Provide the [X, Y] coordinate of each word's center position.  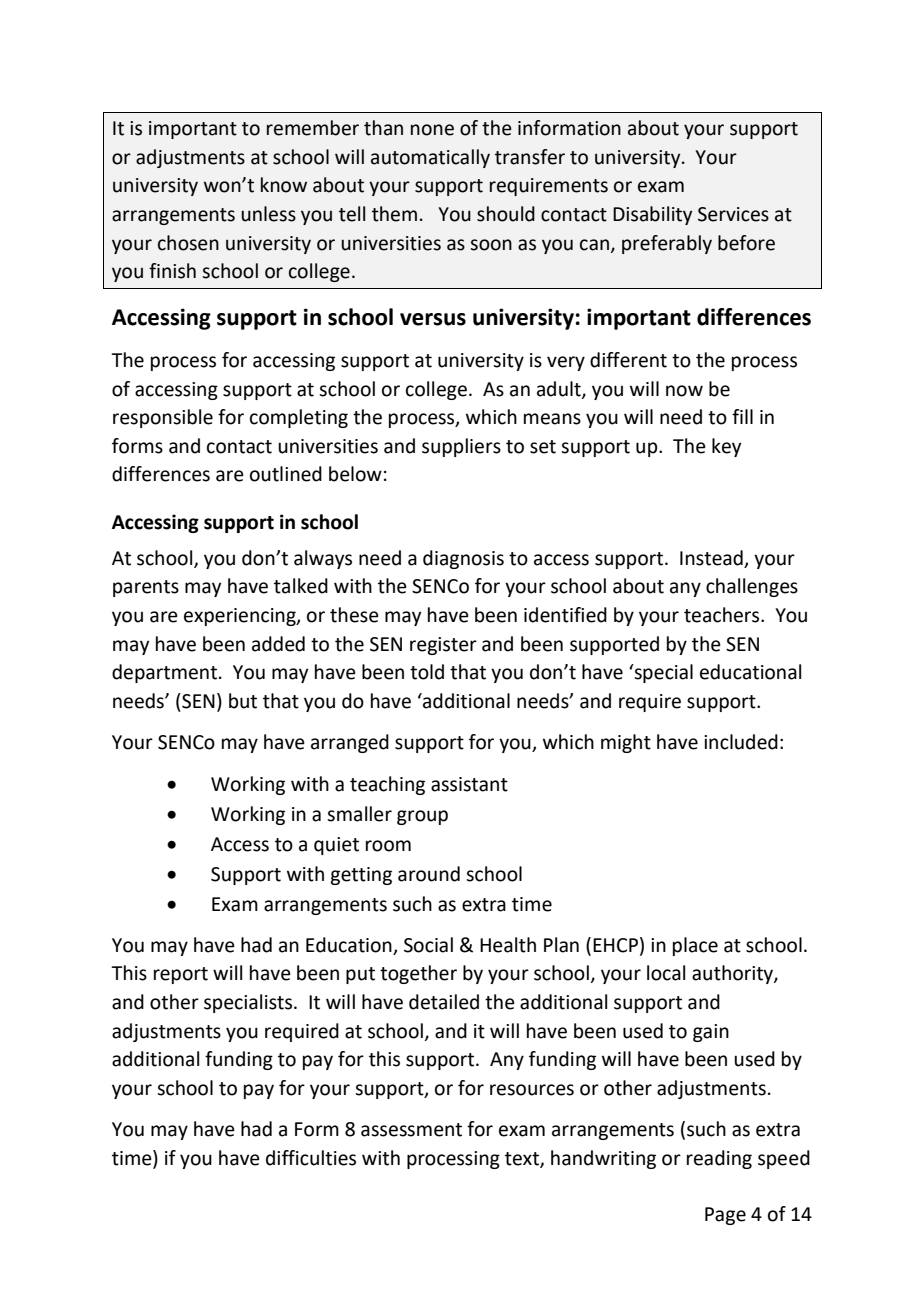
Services [733, 214]
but [243, 701]
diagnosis [463, 559]
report [181, 975]
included [741, 742]
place [695, 946]
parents [146, 588]
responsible [163, 418]
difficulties [311, 1158]
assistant [469, 784]
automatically [430, 158]
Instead [711, 558]
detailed [444, 1002]
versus [433, 319]
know [284, 185]
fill [742, 416]
